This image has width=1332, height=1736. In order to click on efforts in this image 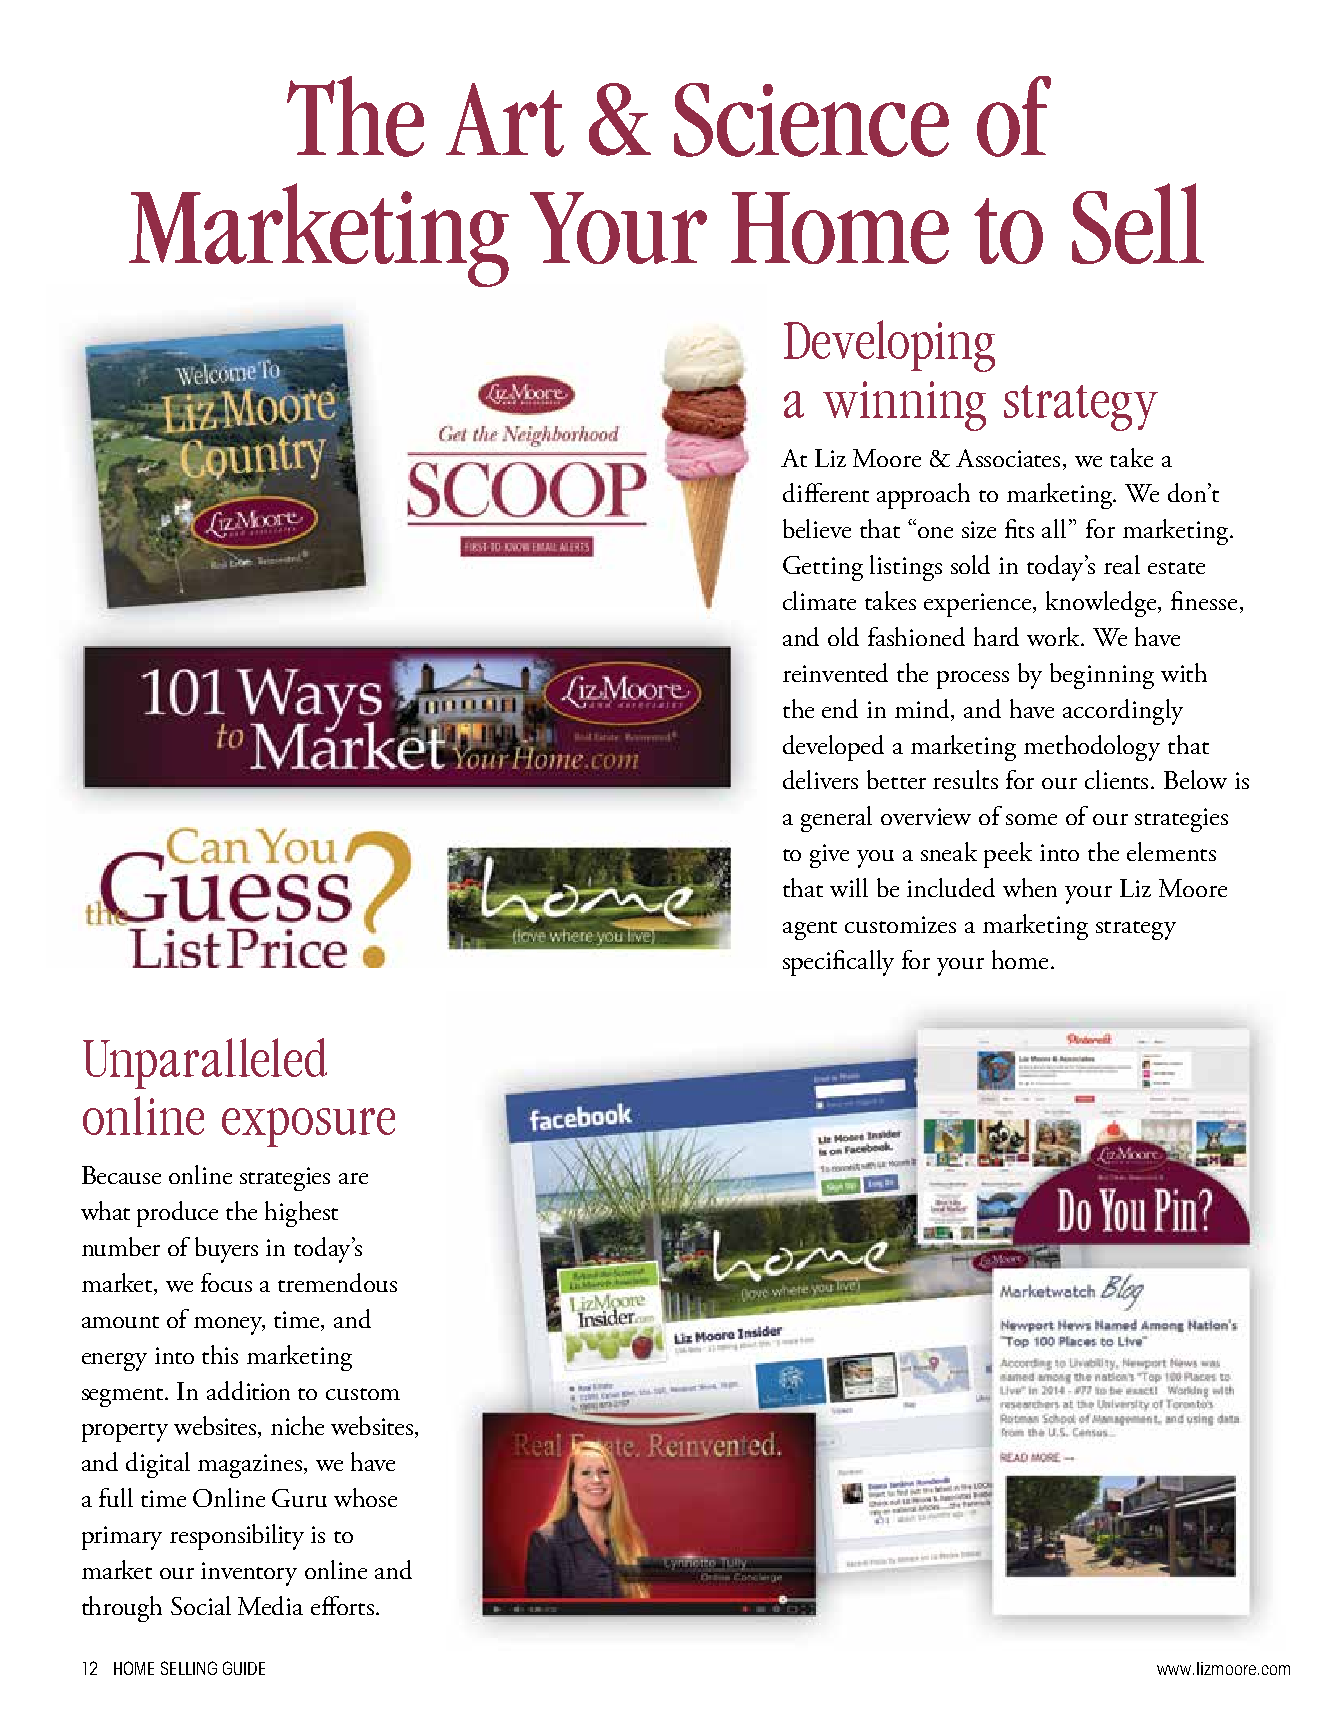, I will do `click(342, 1605)`.
